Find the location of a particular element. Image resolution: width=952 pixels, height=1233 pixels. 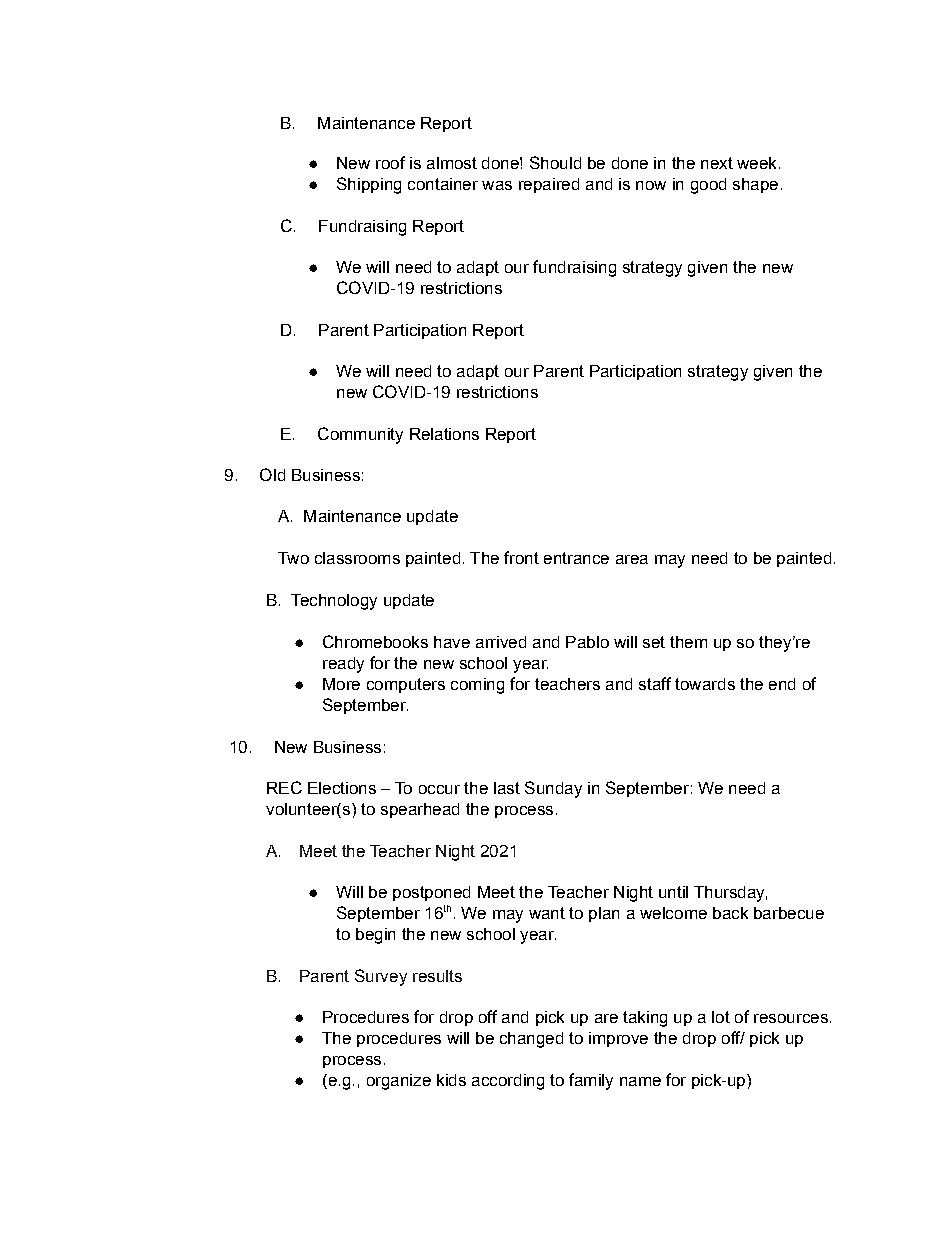

Shipping is located at coordinates (369, 185).
